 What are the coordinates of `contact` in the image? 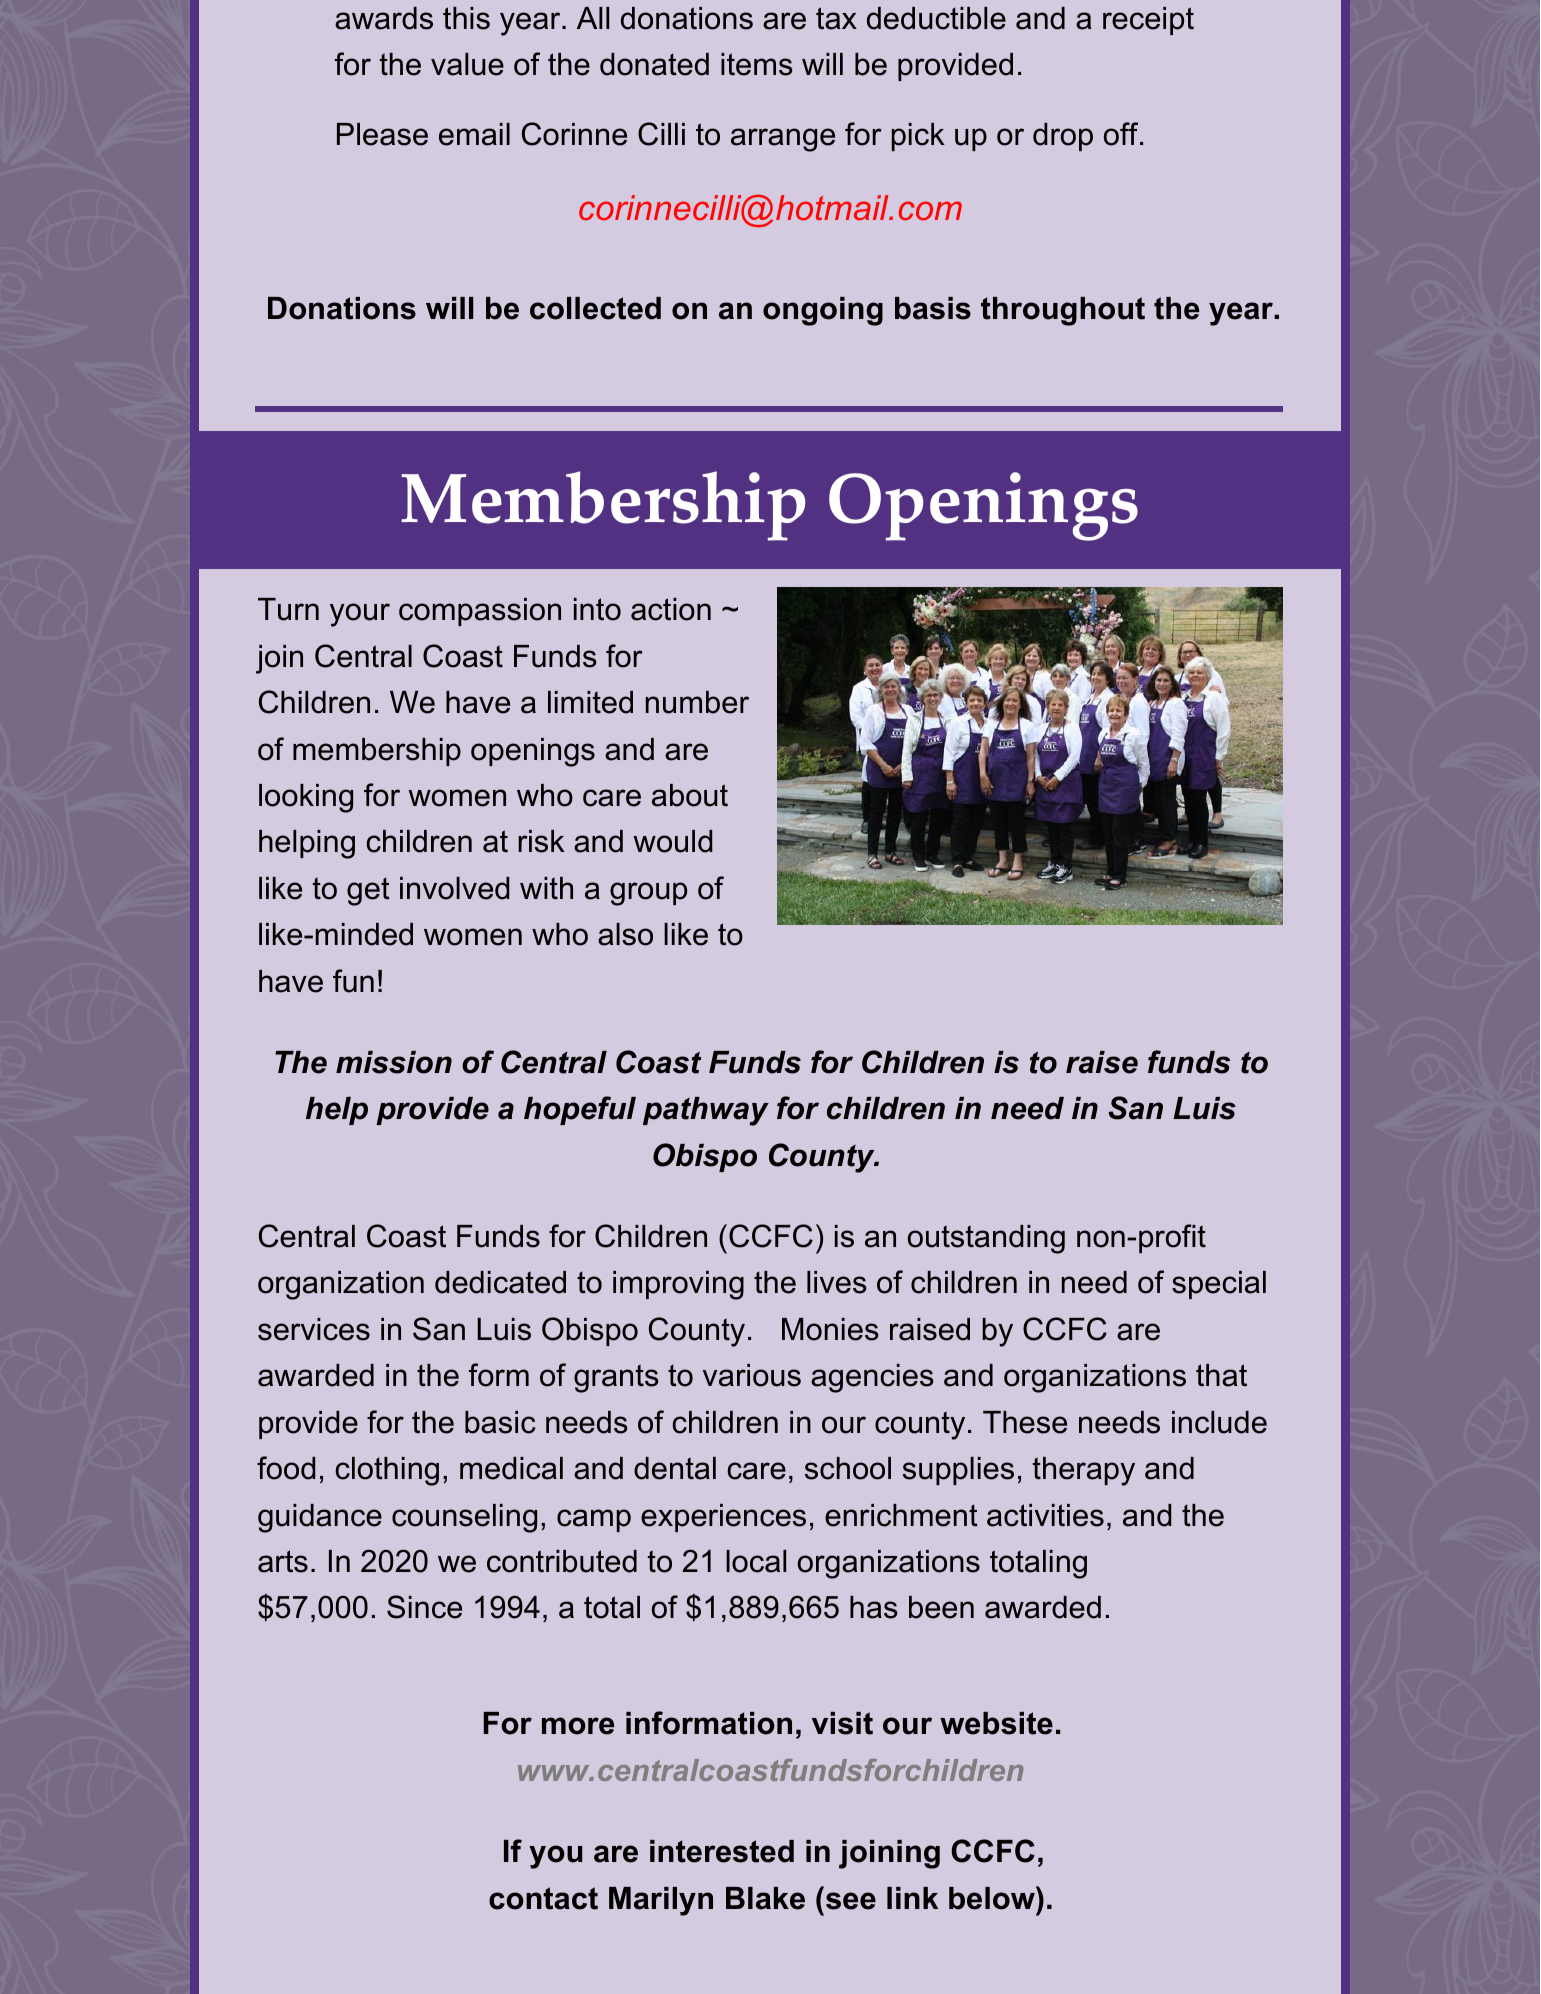 It's located at (543, 1898).
